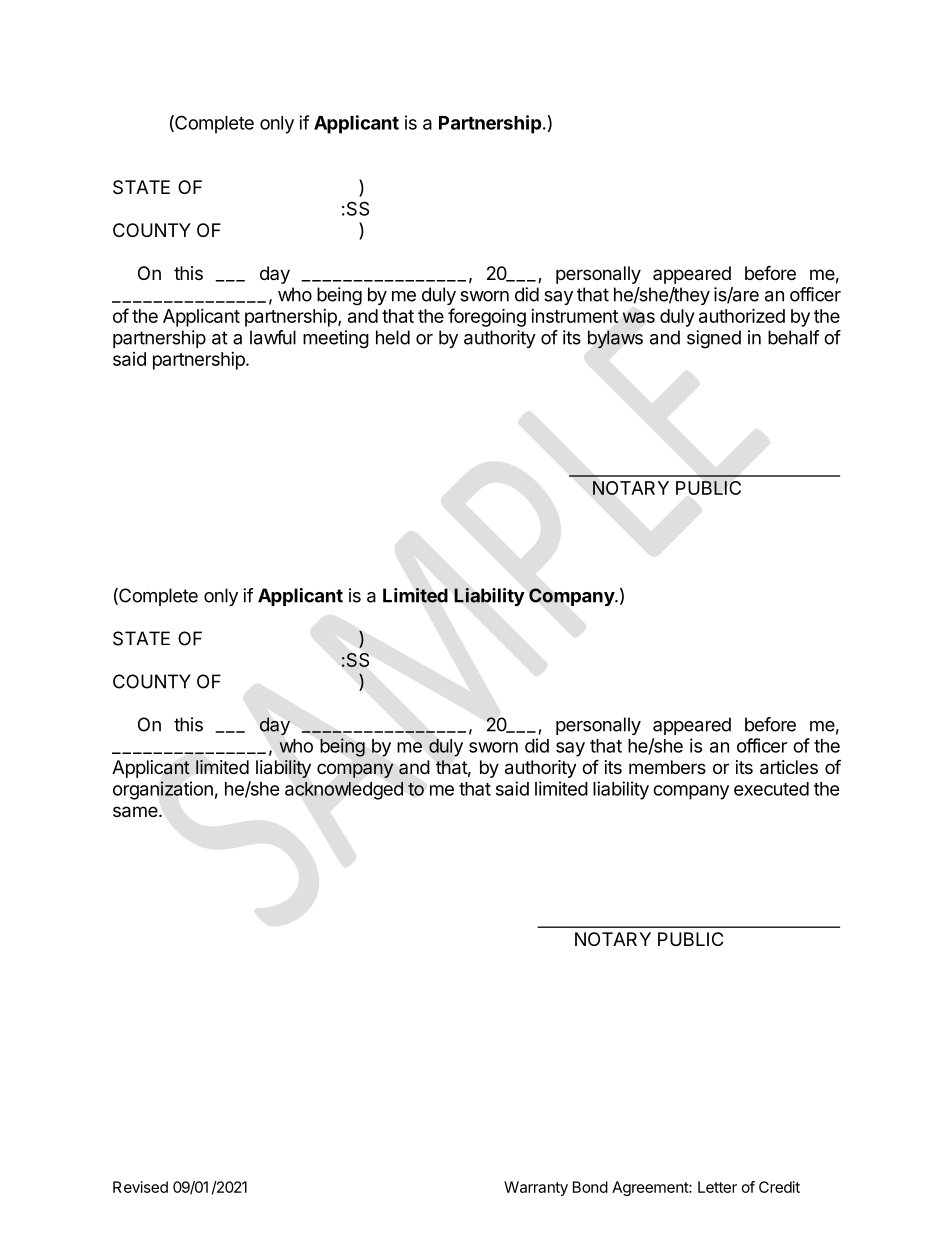 Image resolution: width=952 pixels, height=1233 pixels. I want to click on held, so click(393, 337).
